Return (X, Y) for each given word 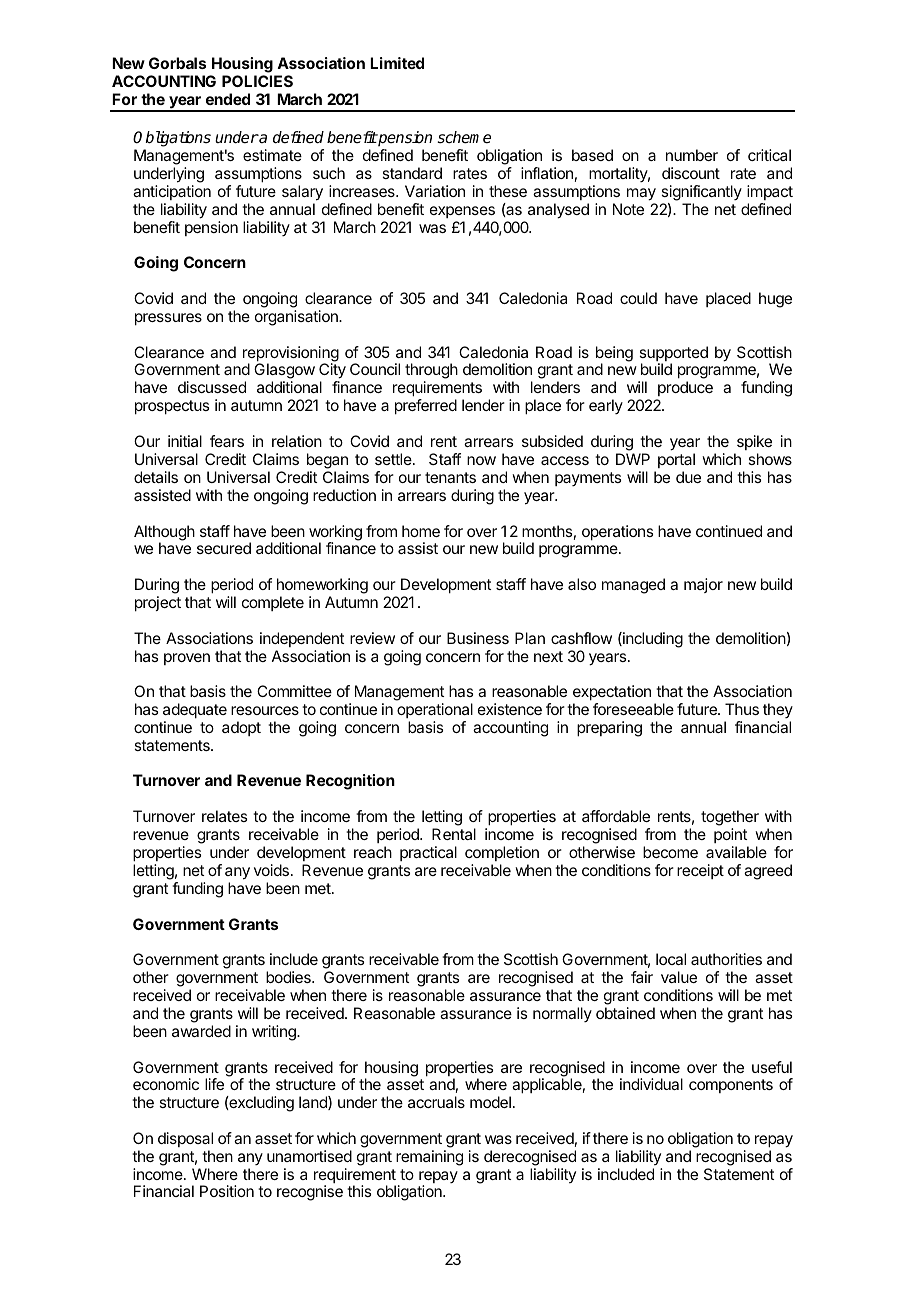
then (217, 1156)
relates (224, 816)
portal (676, 460)
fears (227, 441)
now (481, 460)
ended (228, 99)
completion (502, 853)
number (692, 155)
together (730, 819)
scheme (464, 137)
